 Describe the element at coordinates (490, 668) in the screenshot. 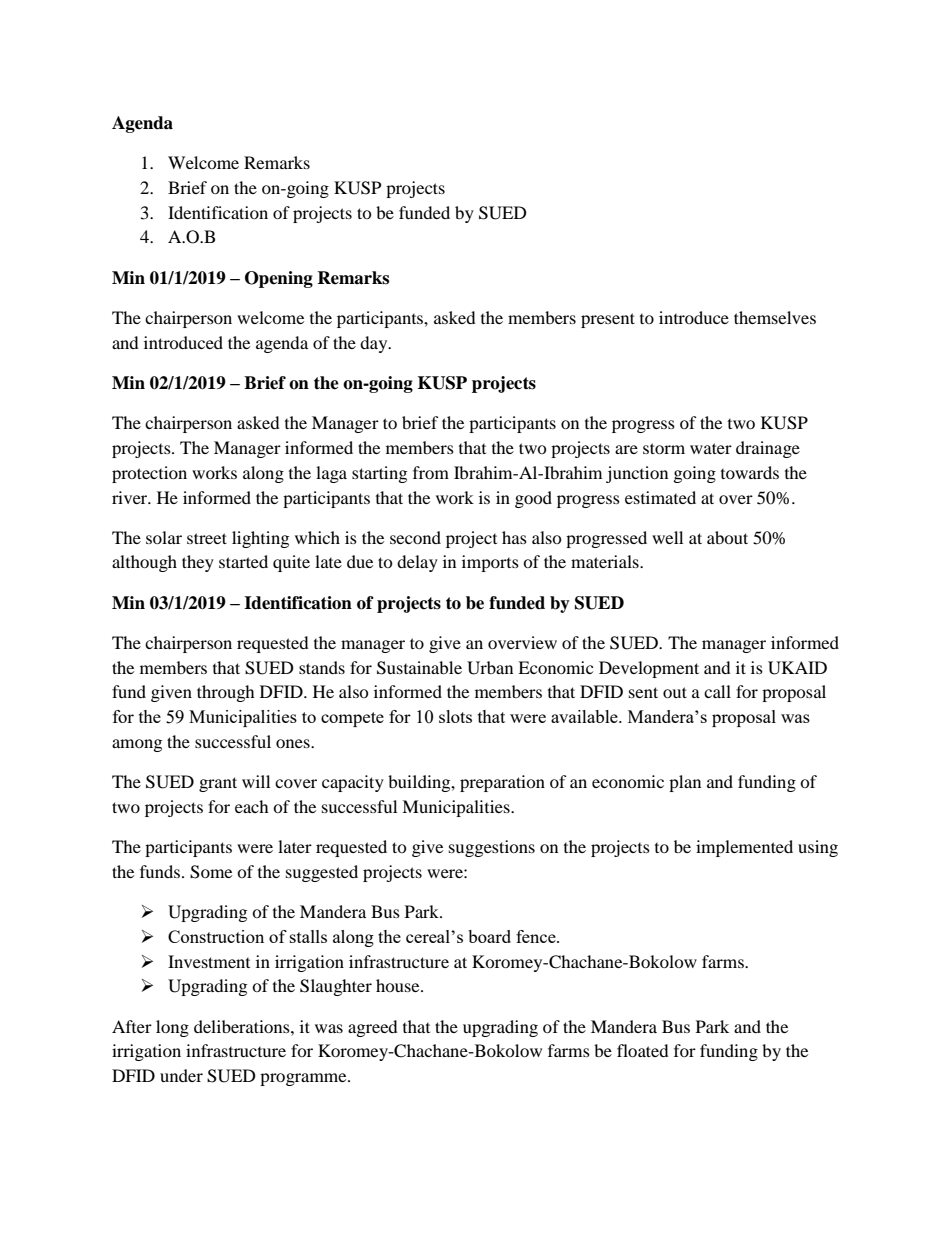

I see `Urban` at that location.
